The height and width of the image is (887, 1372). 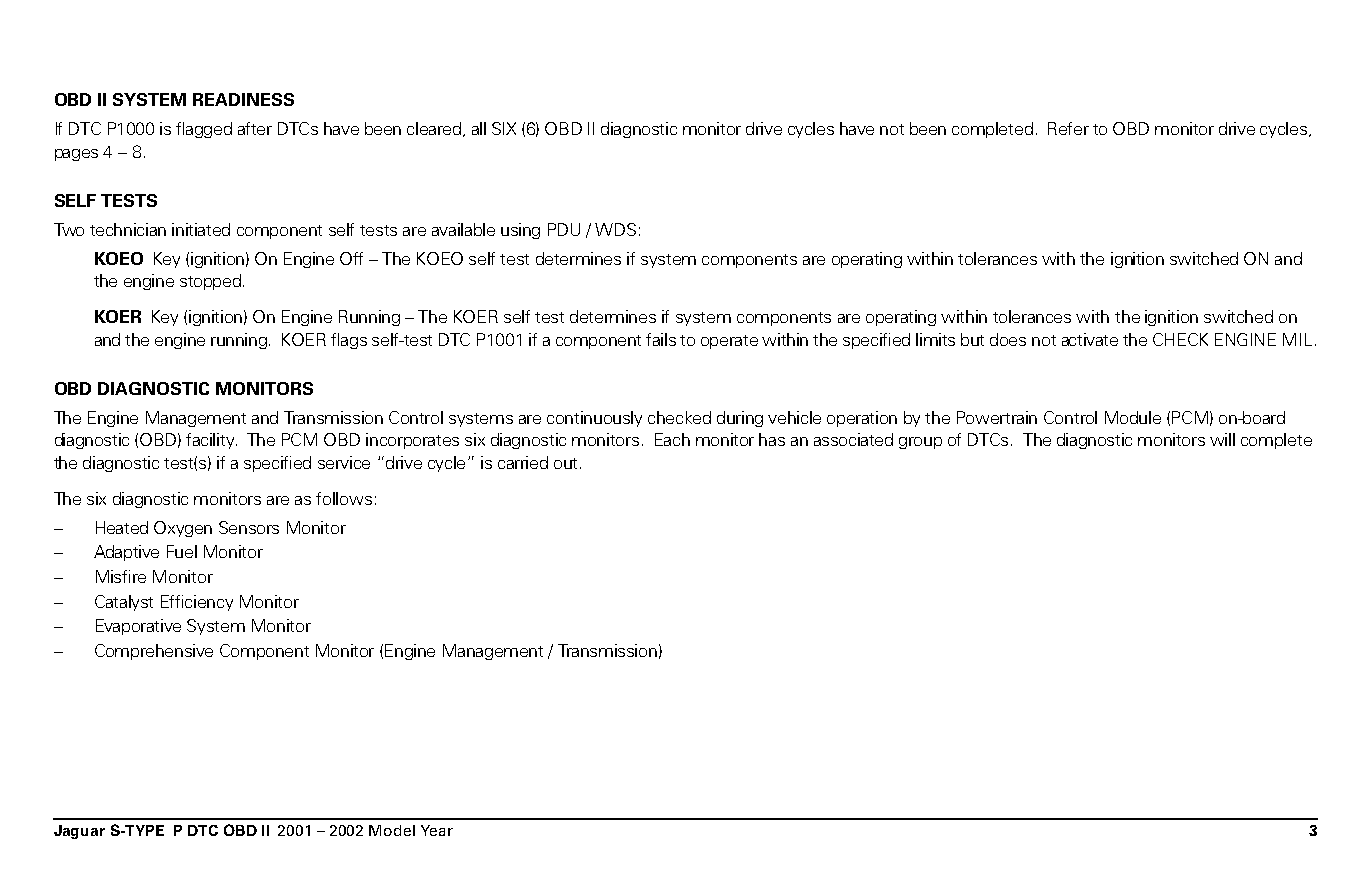 What do you see at coordinates (392, 830) in the image?
I see `Model` at bounding box center [392, 830].
